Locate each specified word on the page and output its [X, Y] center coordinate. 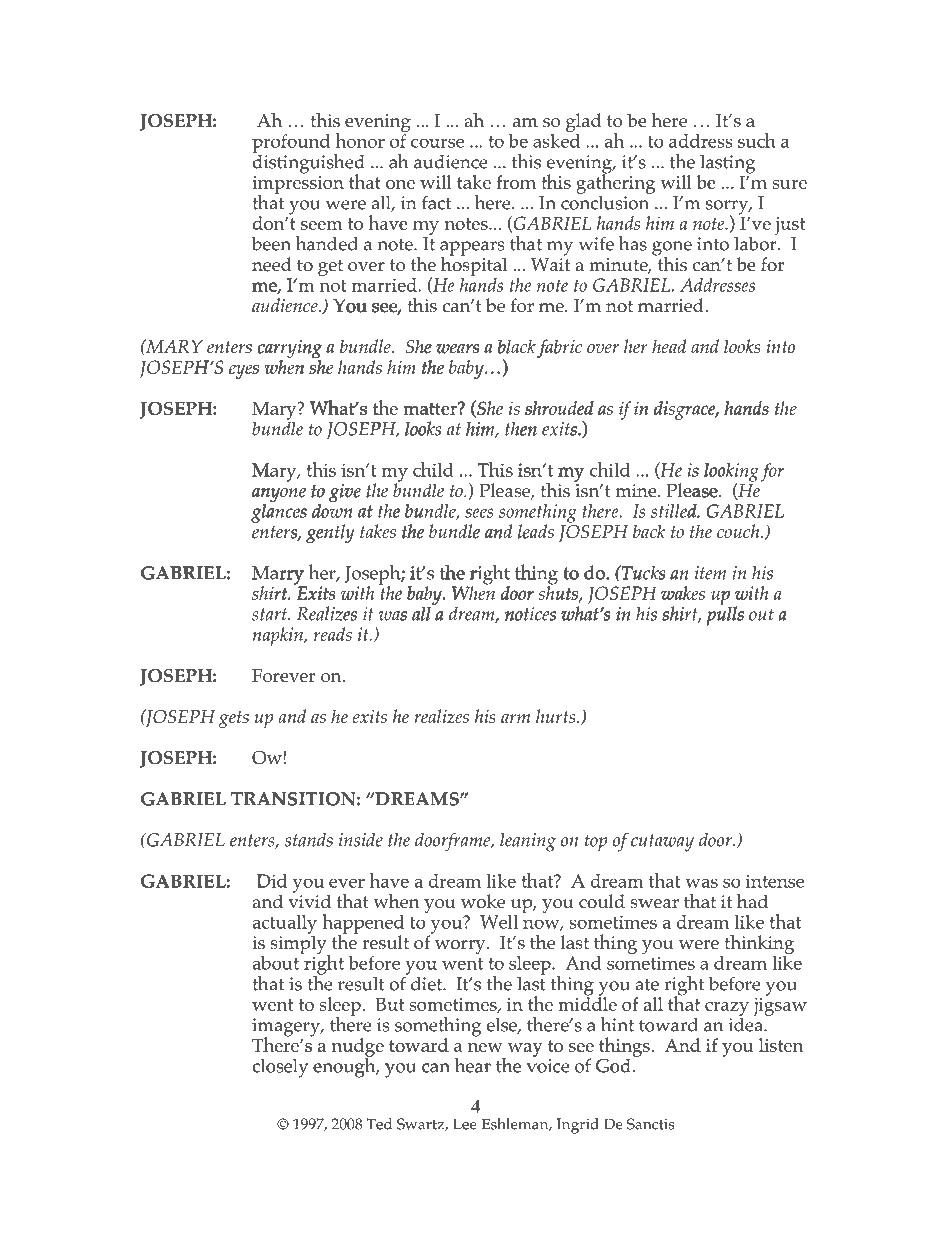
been [271, 243]
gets [234, 719]
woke [483, 901]
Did [272, 881]
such [757, 140]
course [437, 143]
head [669, 346]
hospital [474, 265]
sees [479, 513]
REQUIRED [268, 75]
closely [281, 1067]
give [345, 493]
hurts [557, 716]
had [752, 900]
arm [515, 718]
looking [731, 473]
